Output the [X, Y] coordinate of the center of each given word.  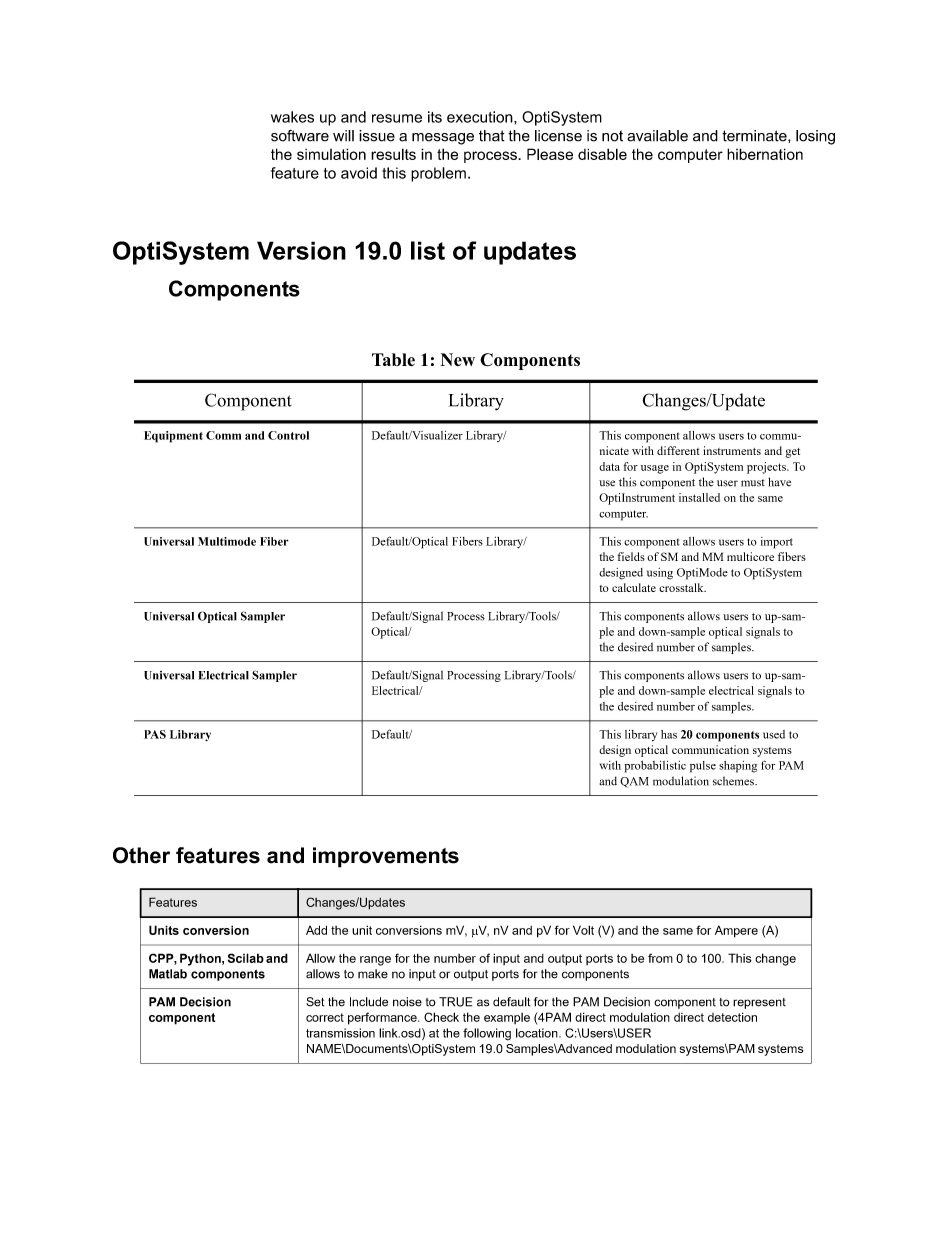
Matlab [168, 974]
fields [631, 556]
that [492, 136]
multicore [750, 556]
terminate [755, 136]
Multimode [227, 541]
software [300, 136]
